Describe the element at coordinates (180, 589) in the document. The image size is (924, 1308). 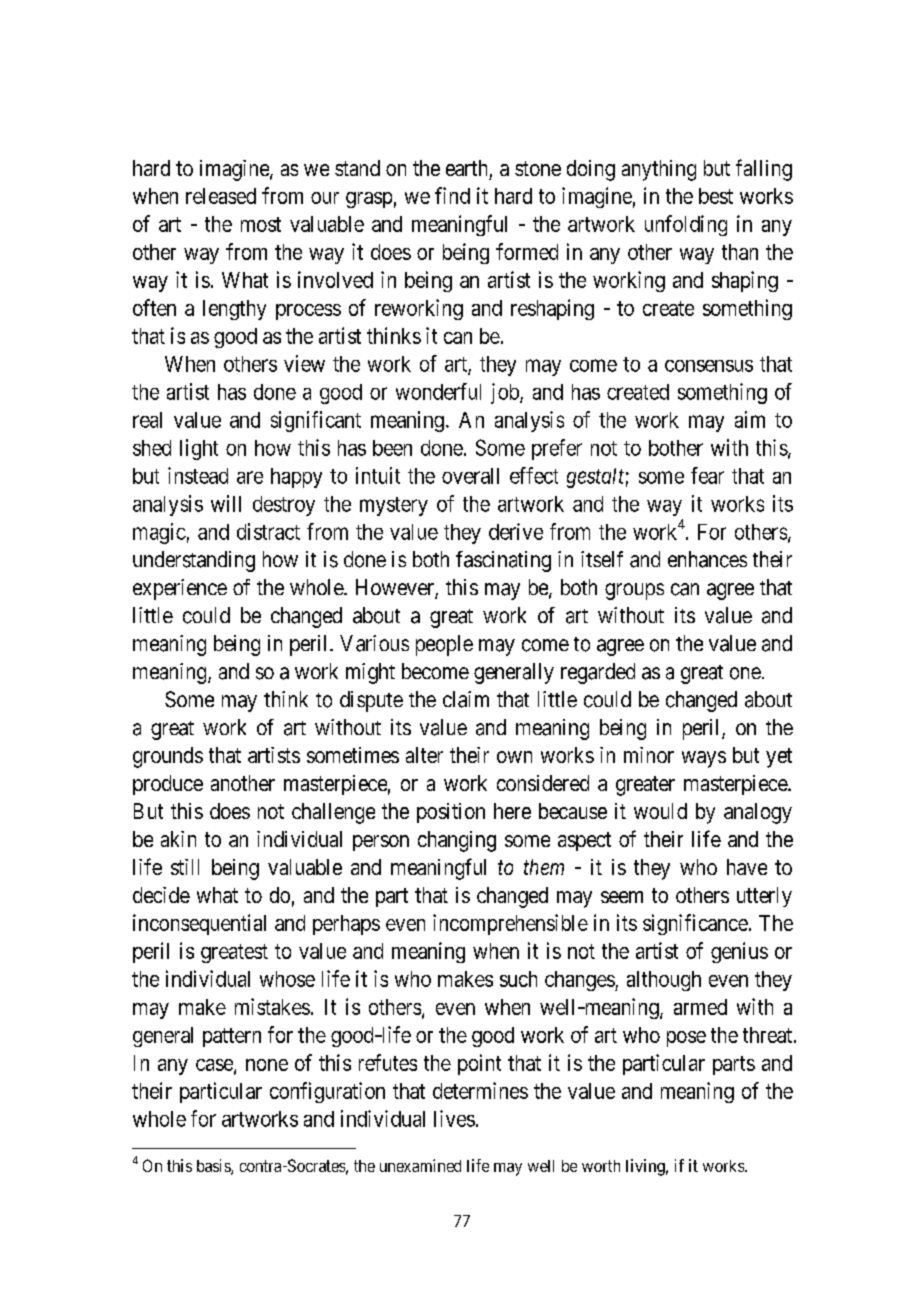
I see `experience` at that location.
